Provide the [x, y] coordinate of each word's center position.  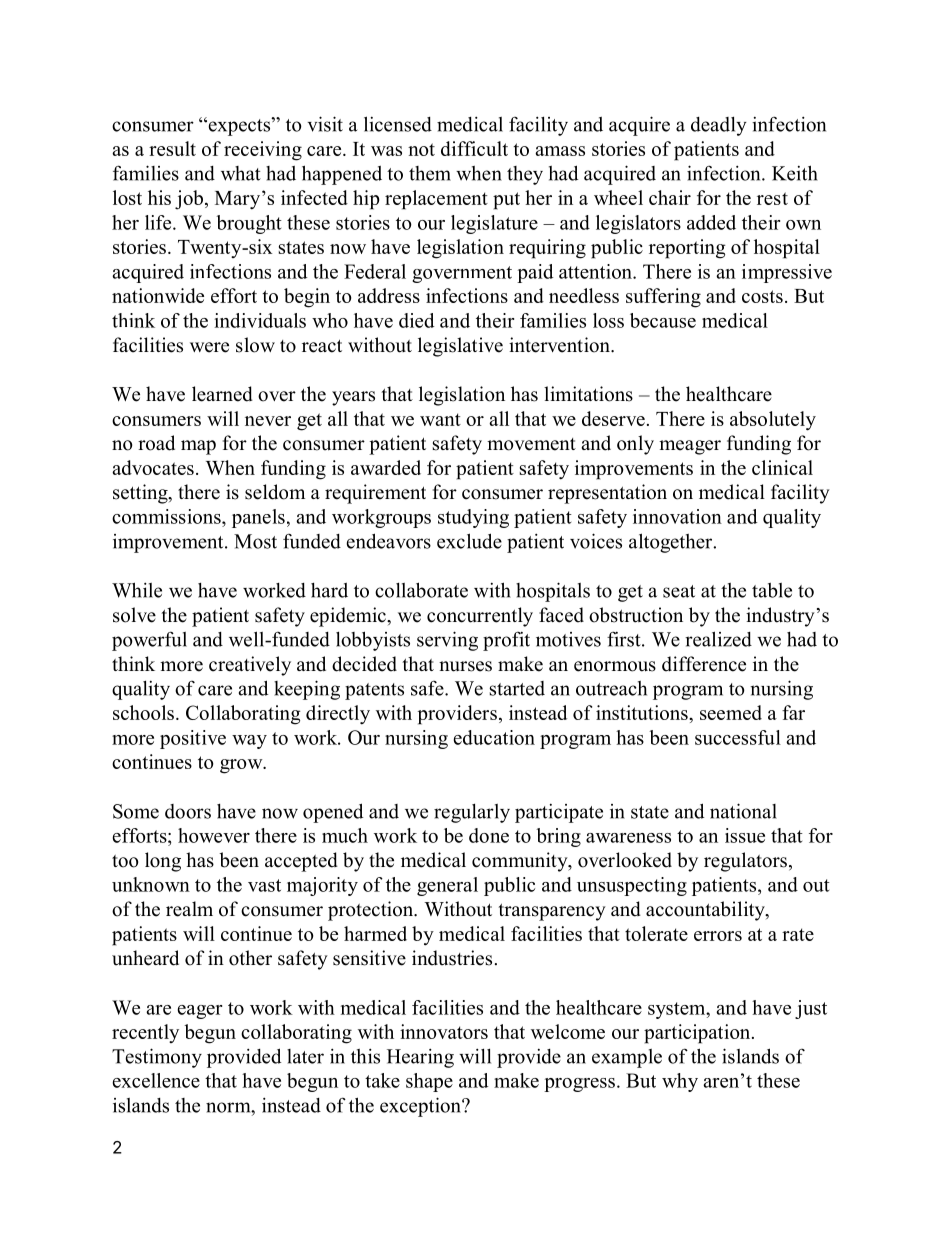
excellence [156, 1080]
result [172, 148]
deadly [719, 126]
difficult [474, 148]
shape [429, 1082]
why [680, 1082]
